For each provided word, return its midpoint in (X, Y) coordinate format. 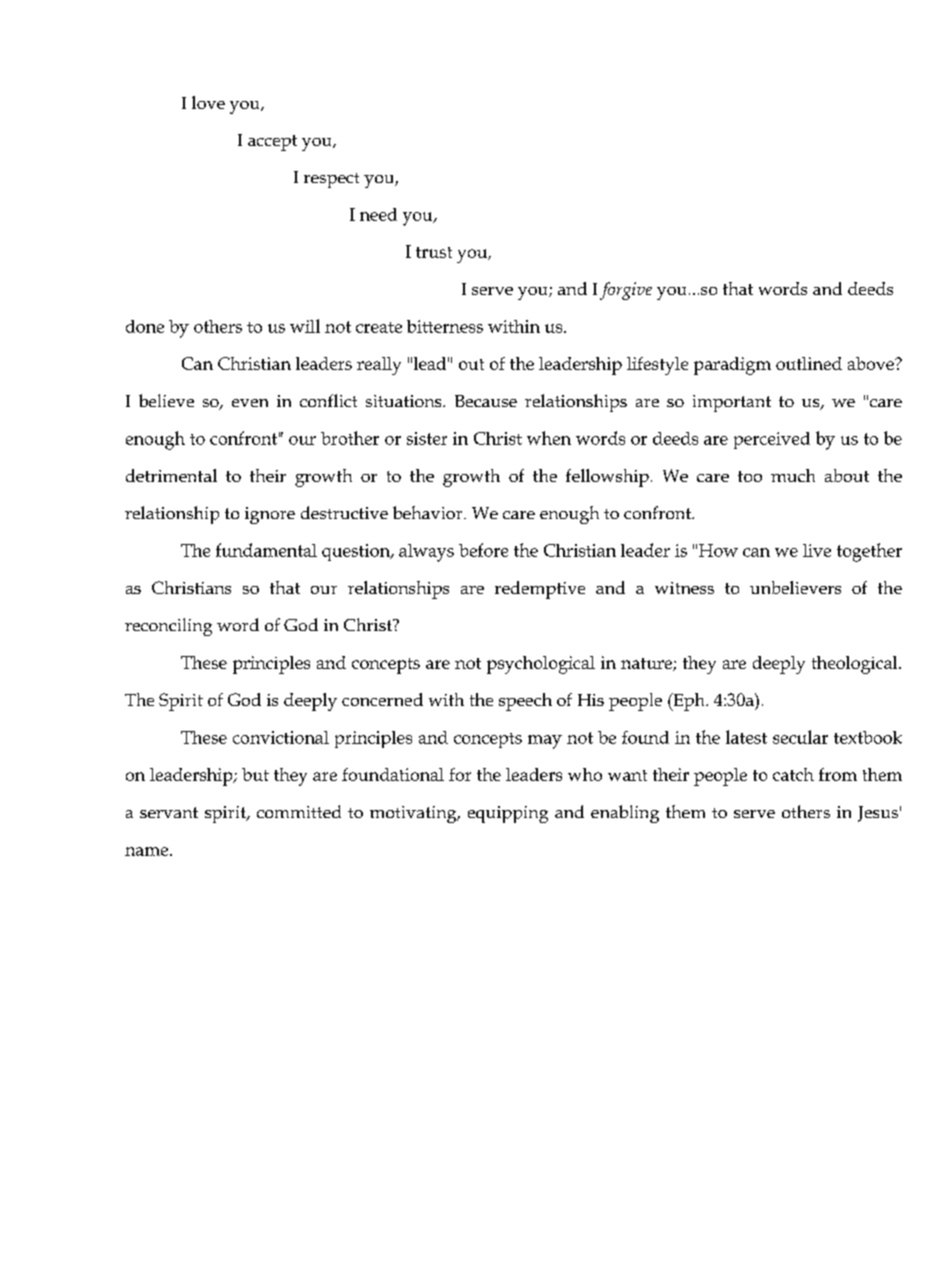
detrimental (171, 475)
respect (331, 180)
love (208, 102)
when (549, 438)
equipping (508, 814)
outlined (809, 363)
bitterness (445, 326)
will (305, 326)
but (255, 774)
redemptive (540, 590)
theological (856, 665)
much (793, 475)
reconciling (168, 627)
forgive (626, 291)
